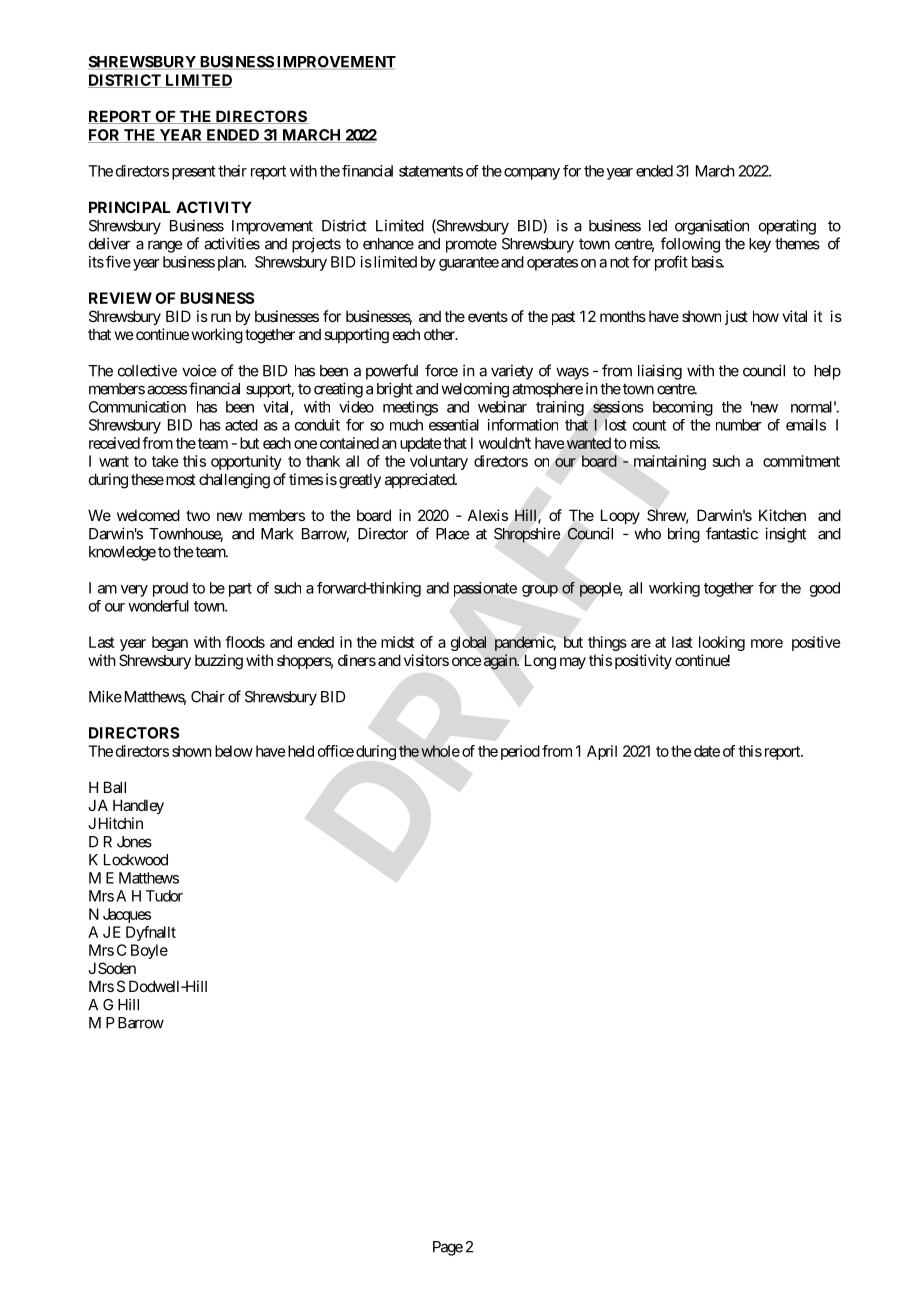 The width and height of the screenshot is (924, 1307). What do you see at coordinates (431, 171) in the screenshot?
I see `statements` at bounding box center [431, 171].
